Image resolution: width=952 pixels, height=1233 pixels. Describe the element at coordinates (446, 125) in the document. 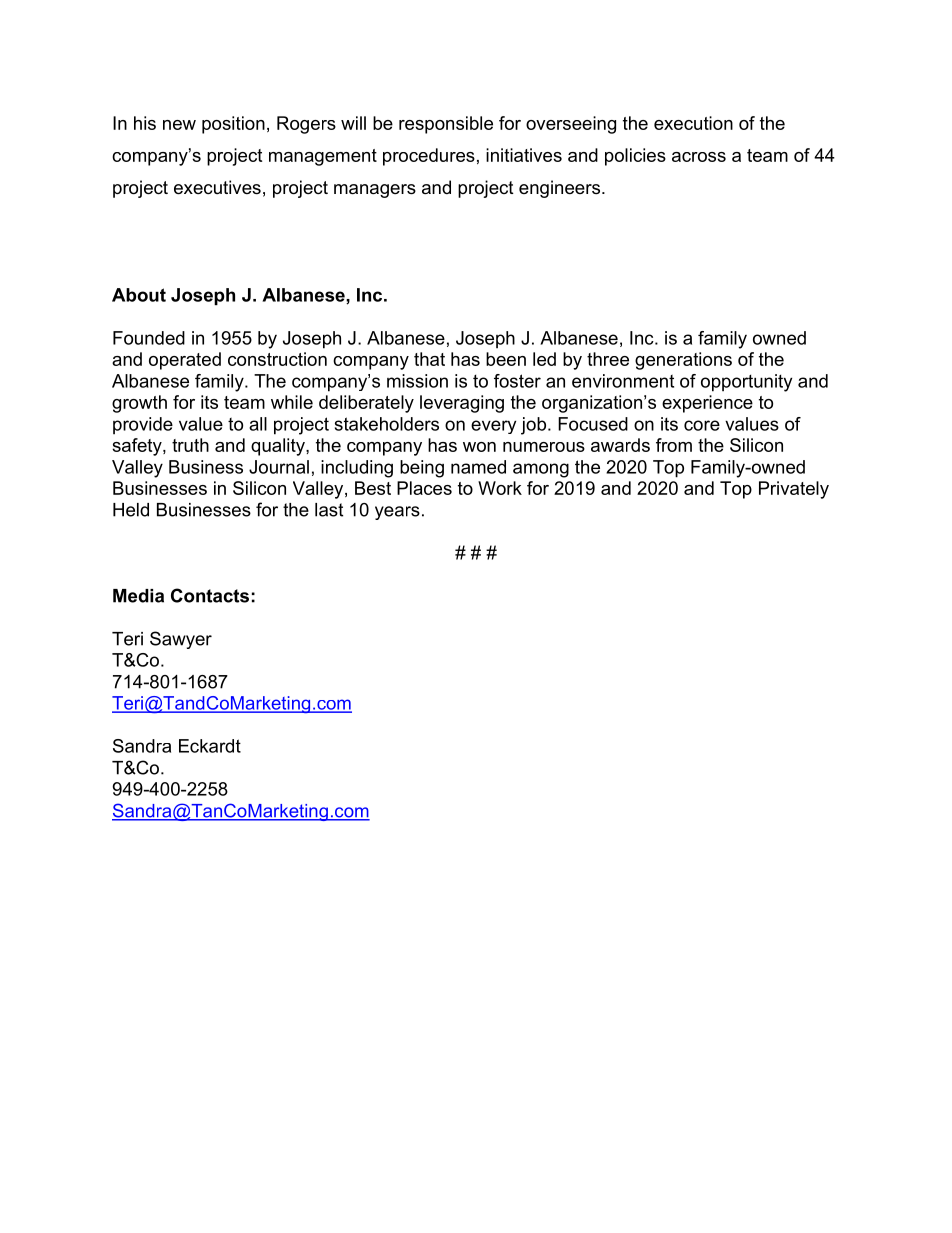

I see `responsible` at that location.
